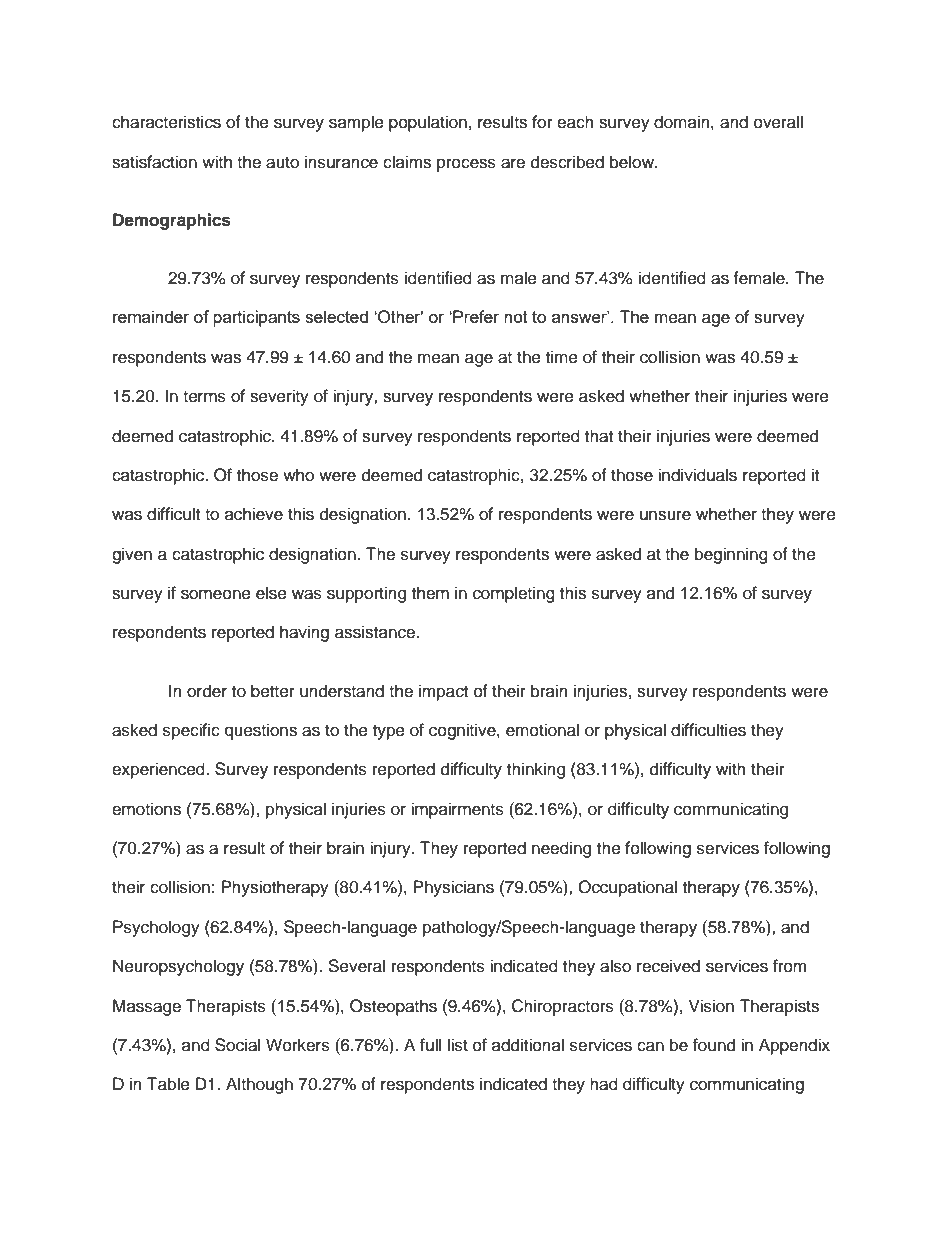 The image size is (952, 1233). I want to click on not, so click(516, 317).
